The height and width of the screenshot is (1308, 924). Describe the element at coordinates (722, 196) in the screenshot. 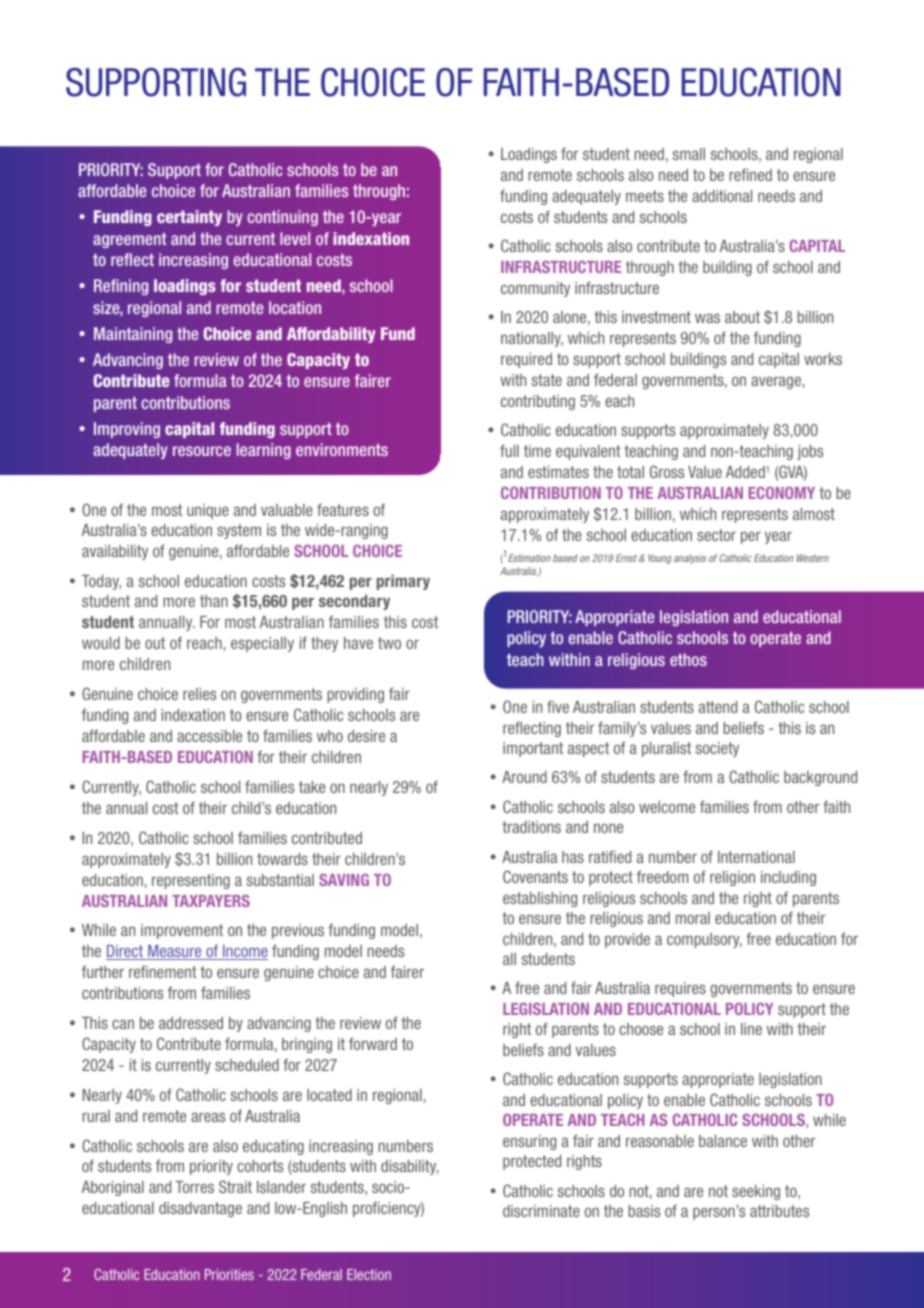

I see `additional` at that location.
